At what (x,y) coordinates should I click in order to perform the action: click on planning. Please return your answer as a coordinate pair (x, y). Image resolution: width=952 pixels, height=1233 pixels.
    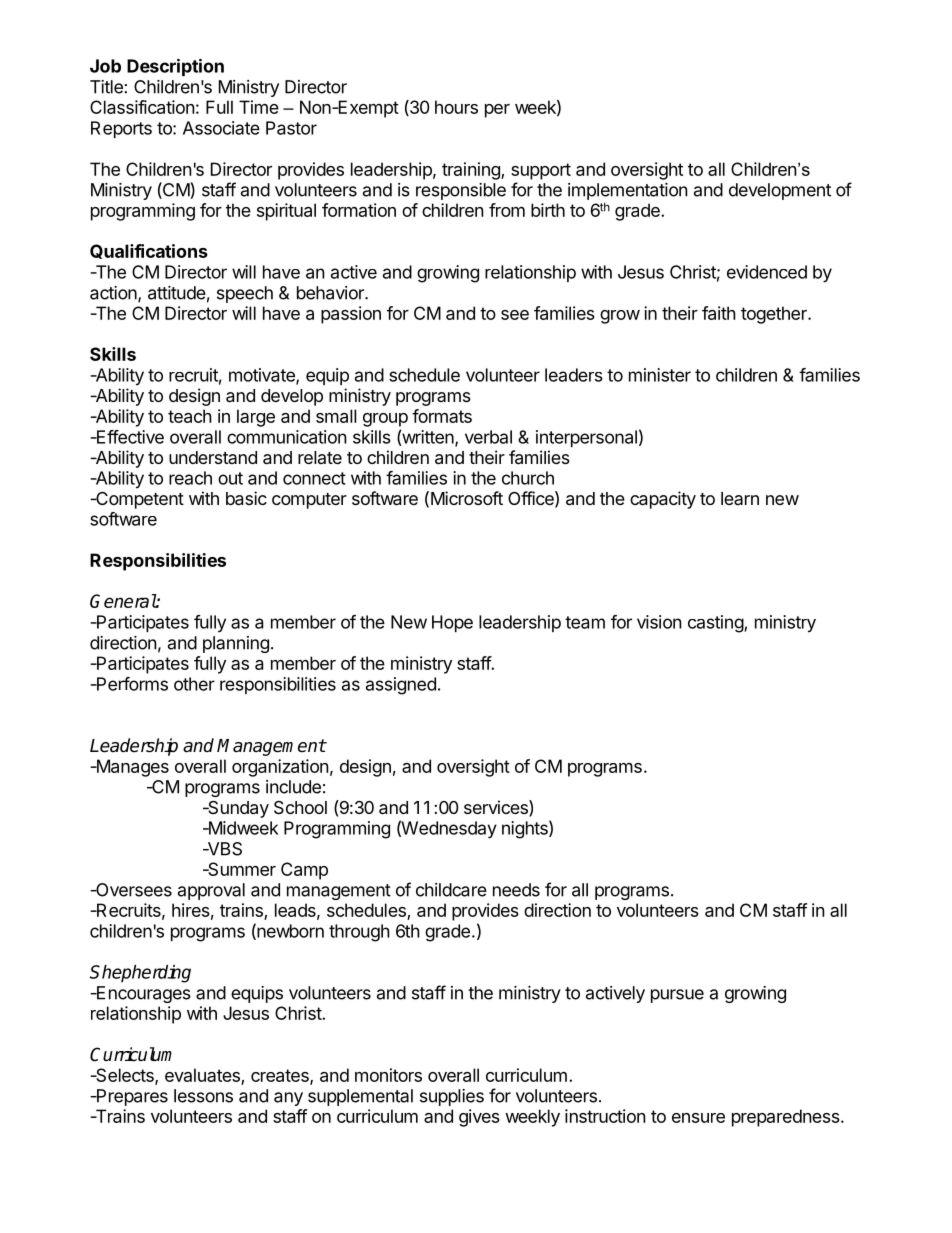
    Looking at the image, I should click on (236, 644).
